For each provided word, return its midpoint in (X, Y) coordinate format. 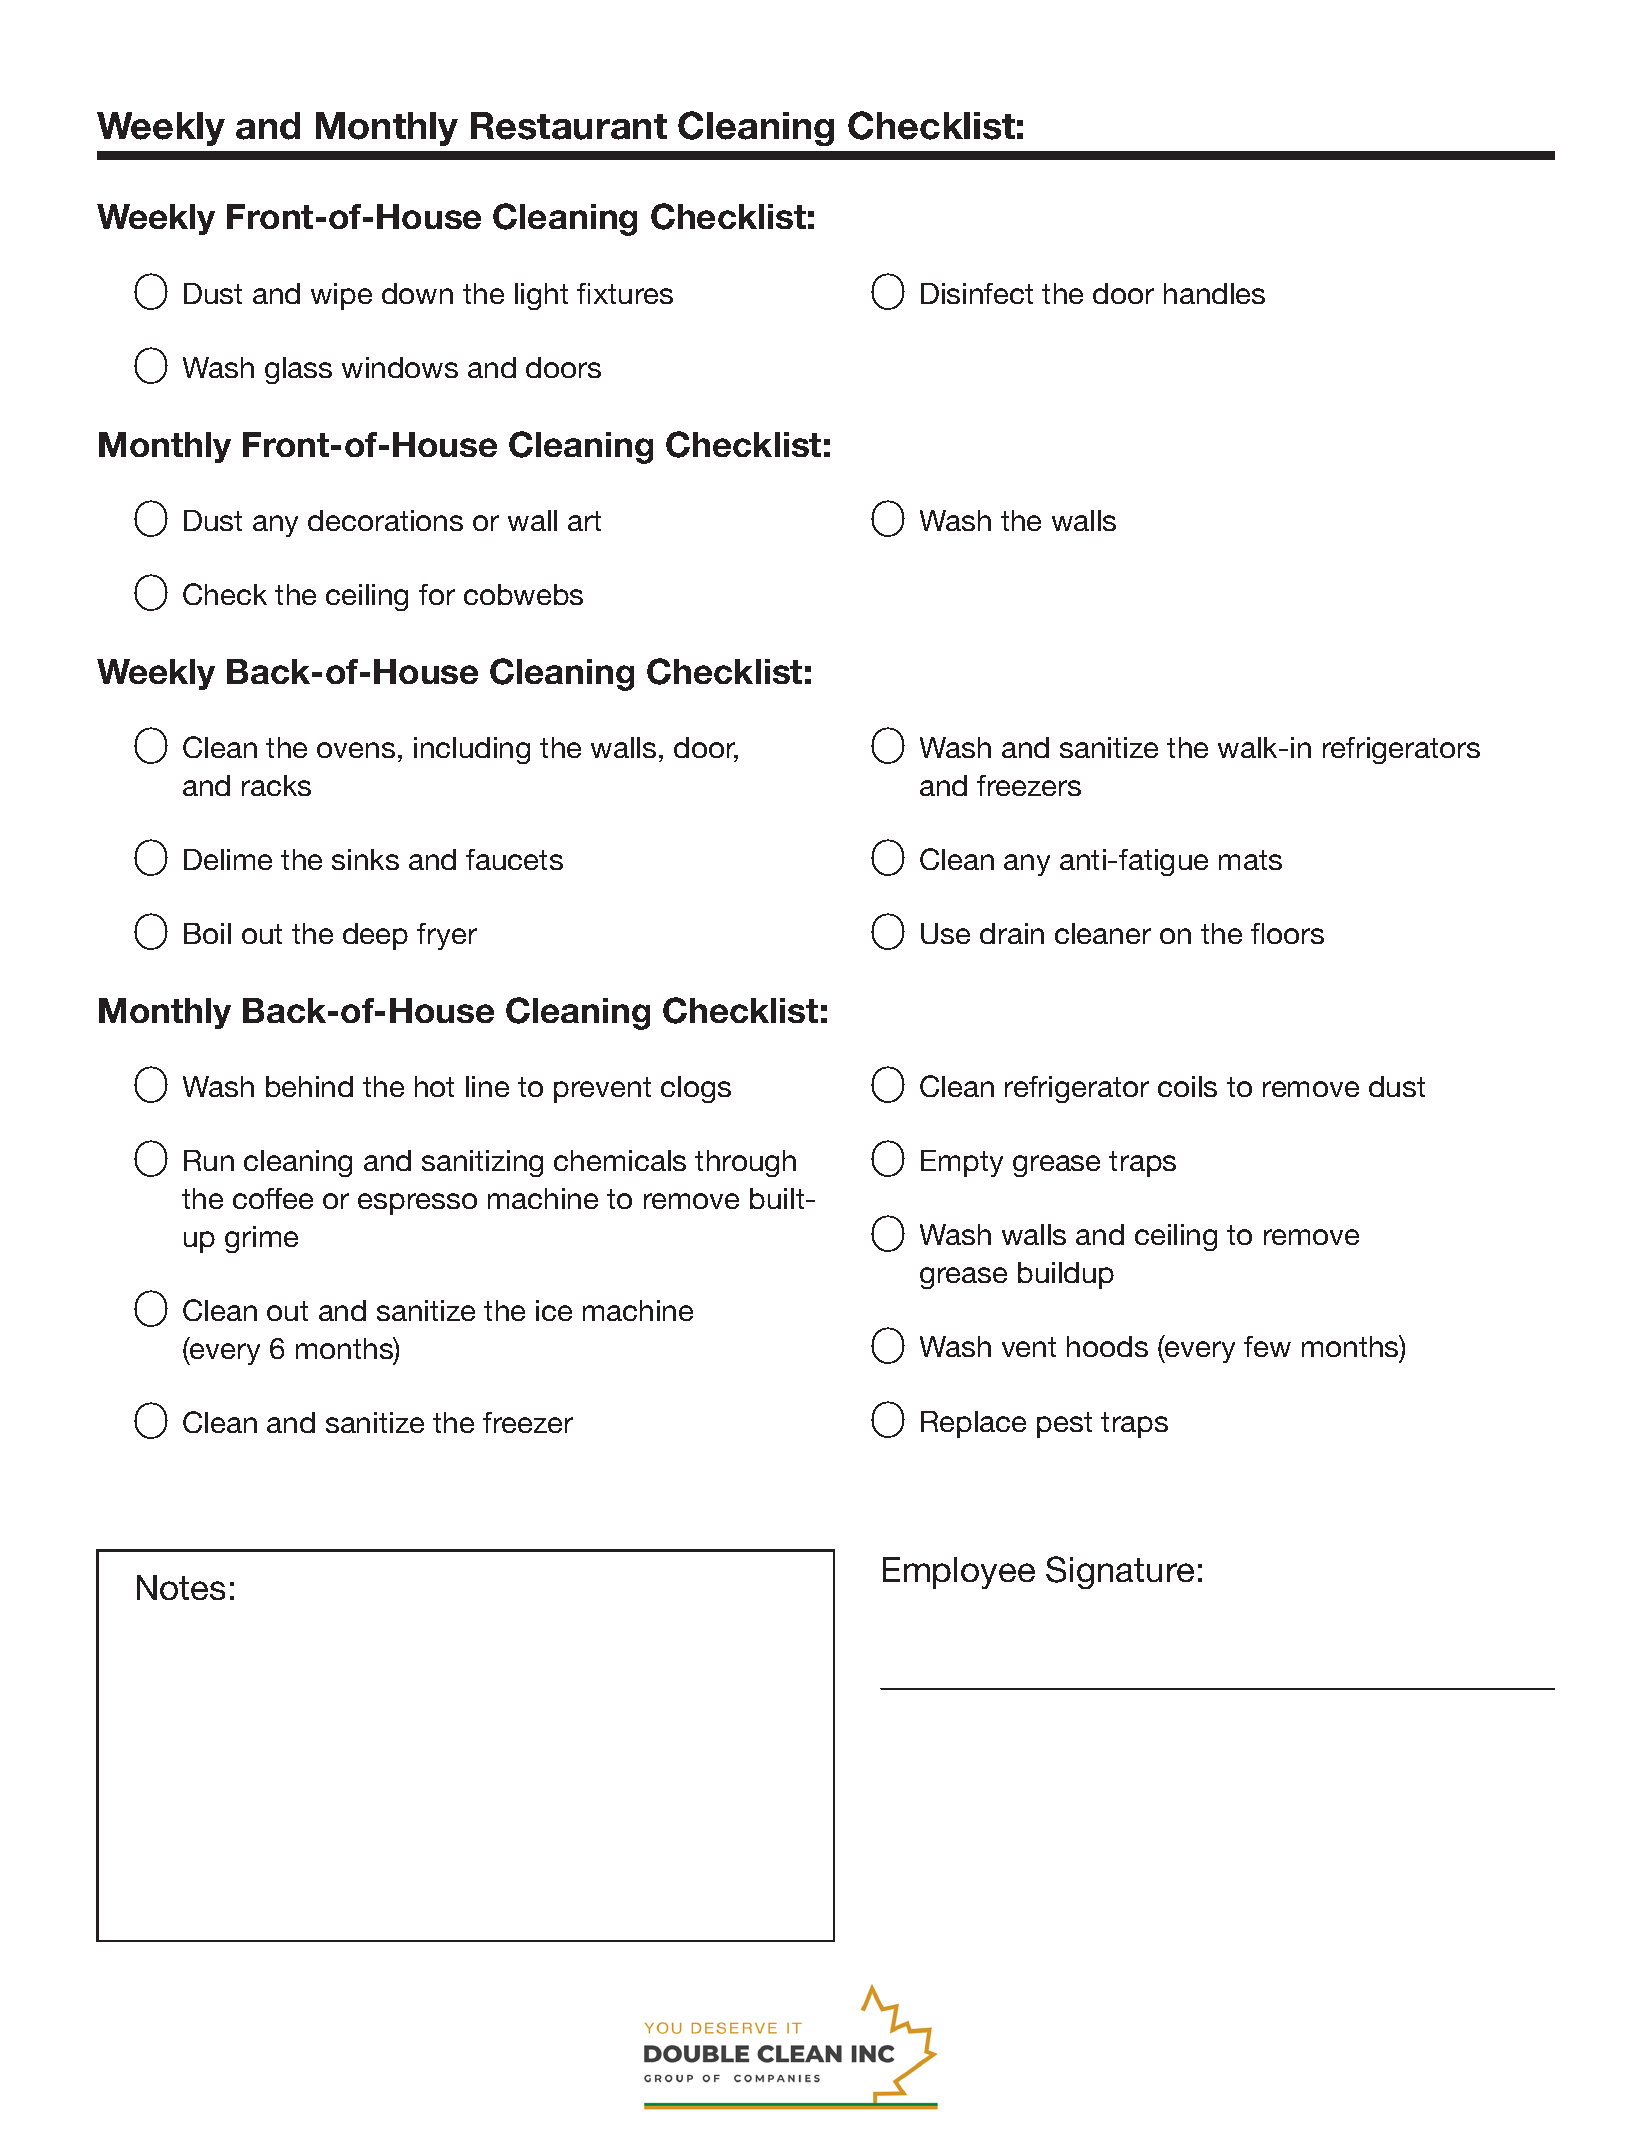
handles (1214, 293)
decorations (385, 520)
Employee (959, 1573)
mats (1250, 860)
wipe (341, 296)
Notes (181, 1587)
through (745, 1163)
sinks (365, 859)
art (584, 521)
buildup (1066, 1275)
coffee (273, 1198)
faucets (514, 859)
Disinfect (977, 293)
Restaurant (569, 126)
